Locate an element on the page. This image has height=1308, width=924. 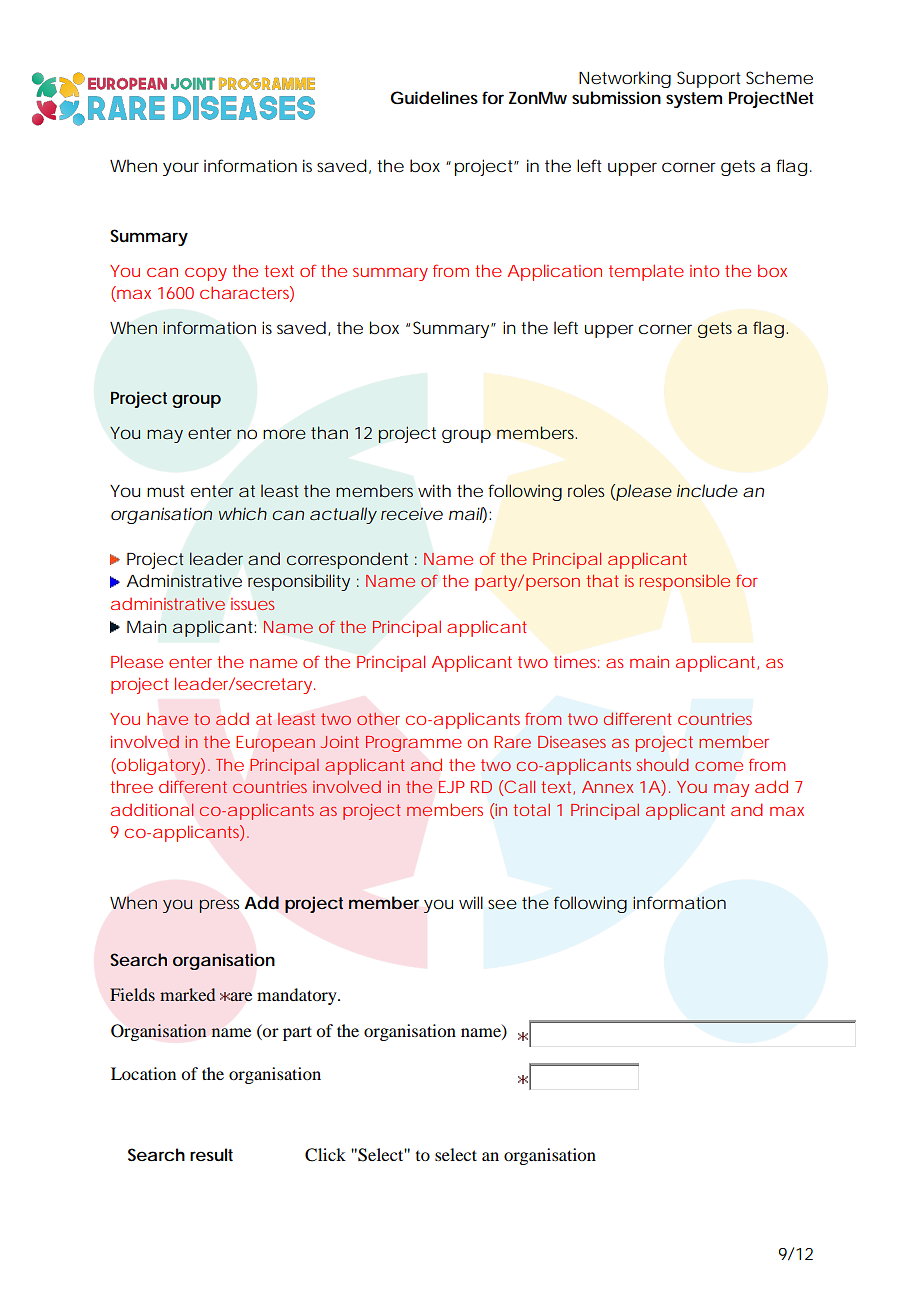
copy is located at coordinates (206, 274).
